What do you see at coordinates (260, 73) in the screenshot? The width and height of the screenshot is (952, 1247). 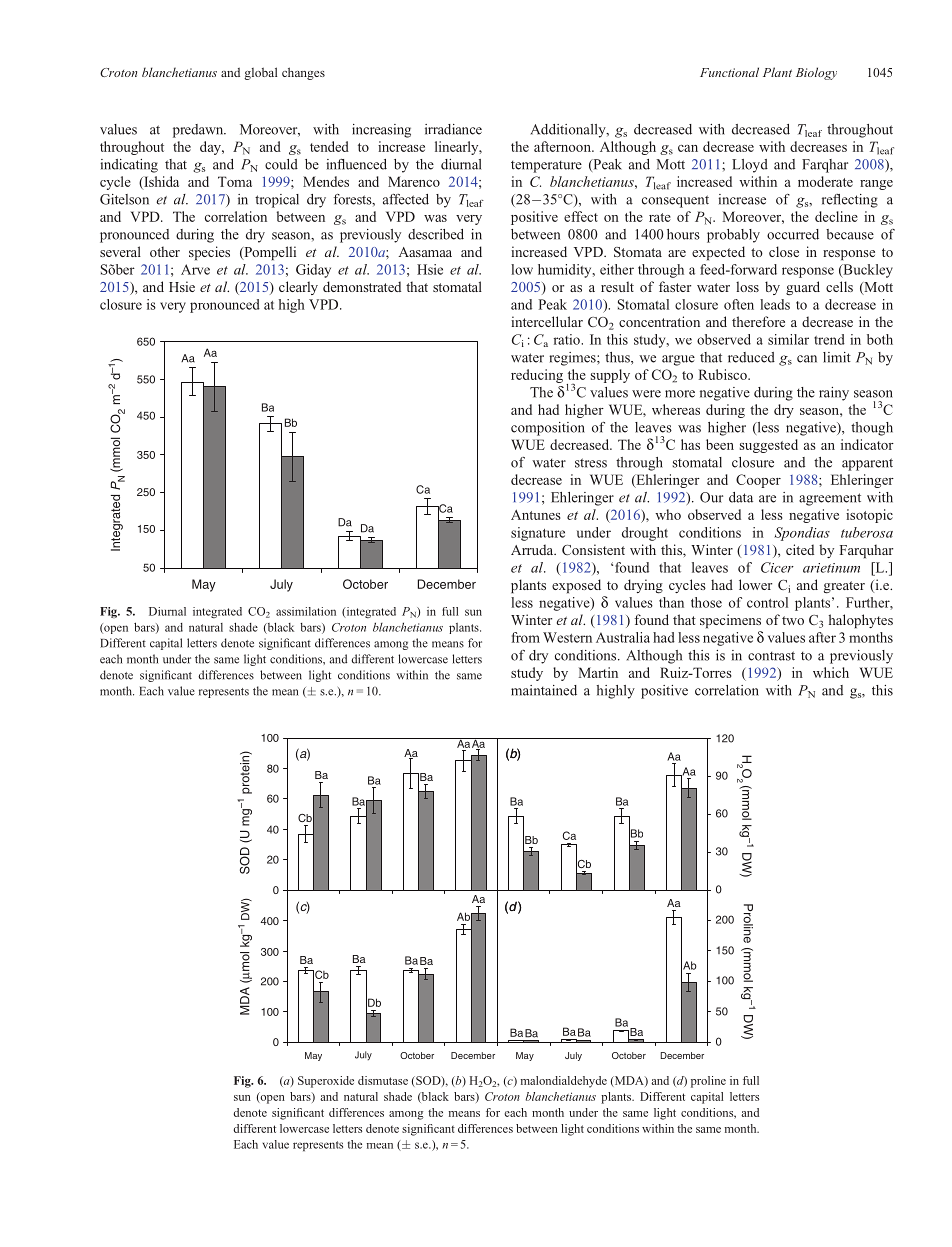 I see `global` at bounding box center [260, 73].
